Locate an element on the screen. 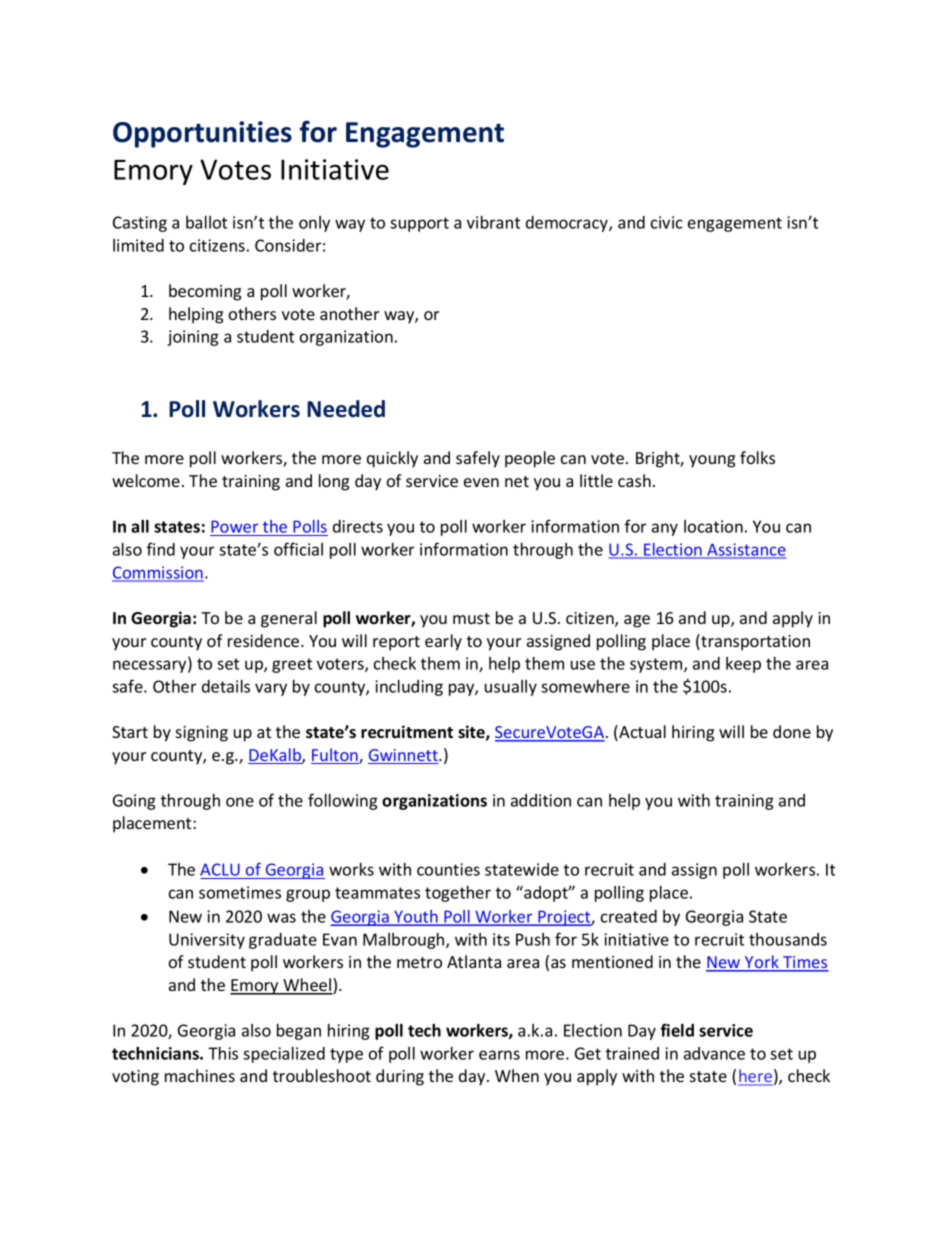  welcome is located at coordinates (146, 480).
